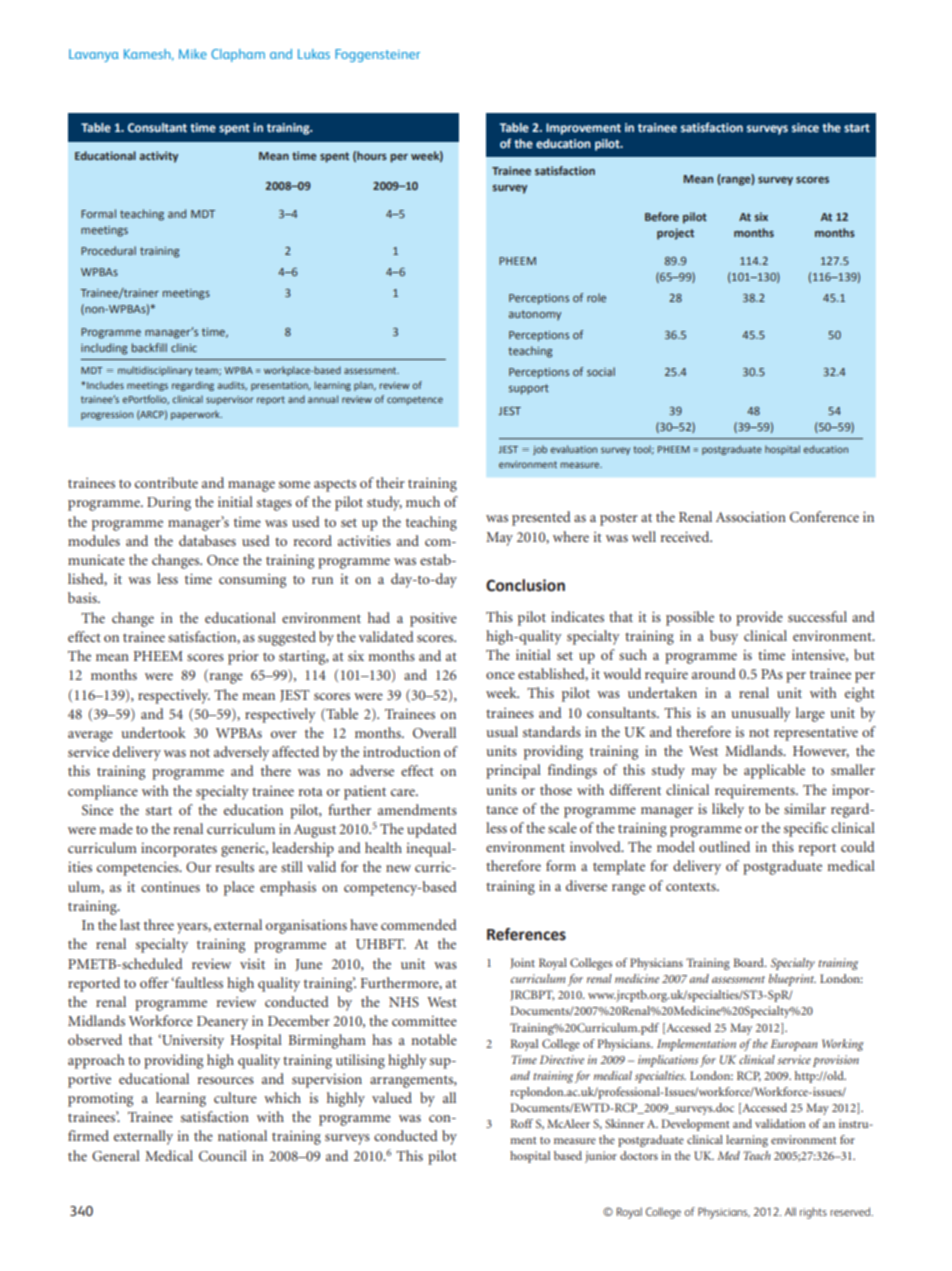 Image resolution: width=952 pixels, height=1271 pixels. I want to click on prior, so click(243, 657).
